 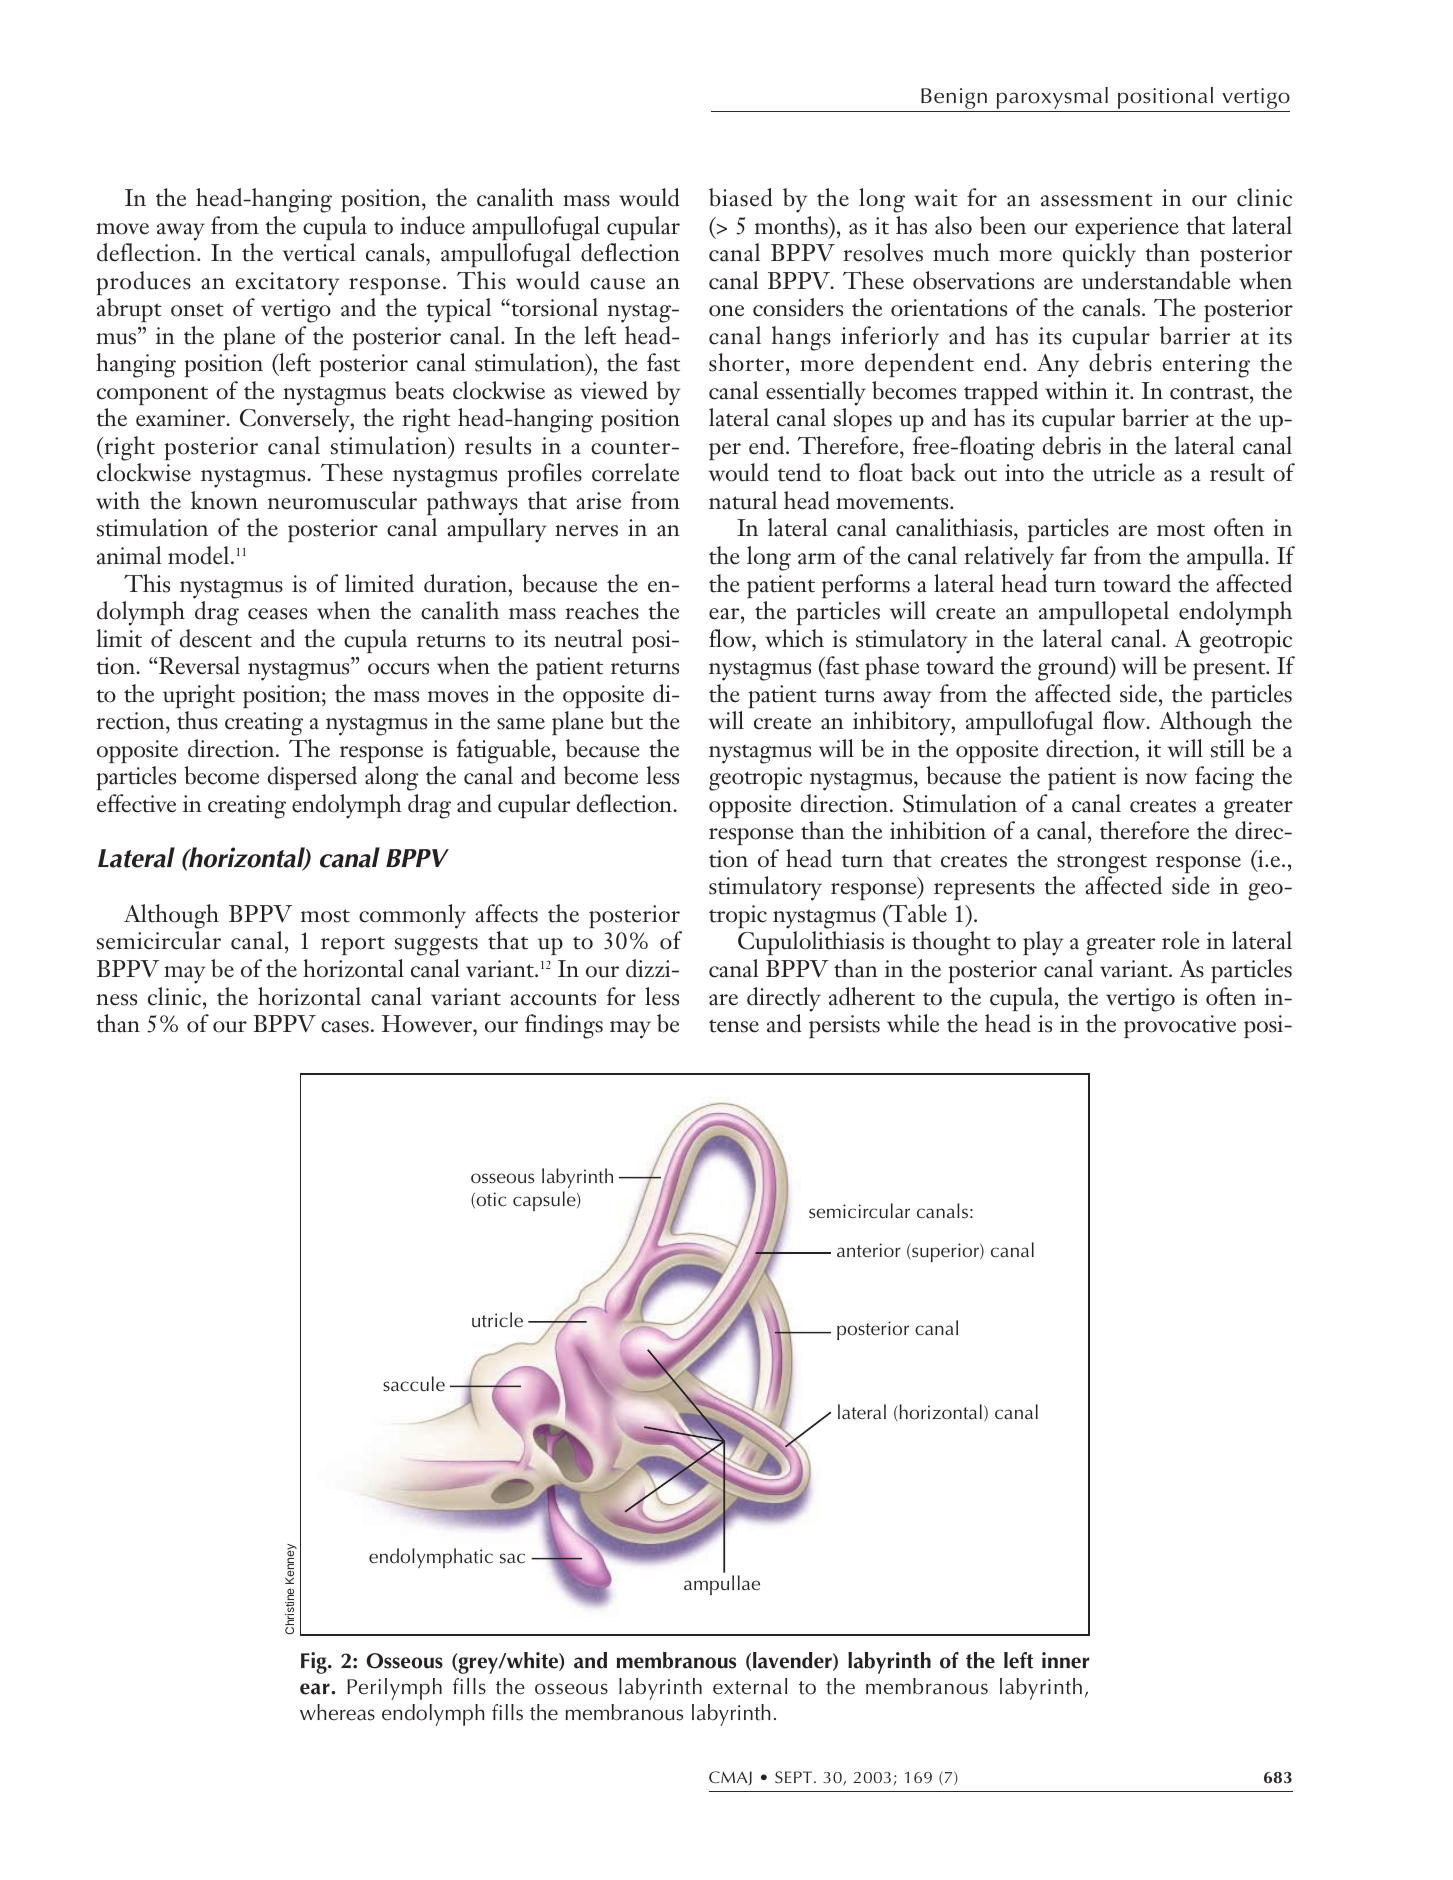 What do you see at coordinates (1065, 1660) in the document?
I see `inner` at bounding box center [1065, 1660].
